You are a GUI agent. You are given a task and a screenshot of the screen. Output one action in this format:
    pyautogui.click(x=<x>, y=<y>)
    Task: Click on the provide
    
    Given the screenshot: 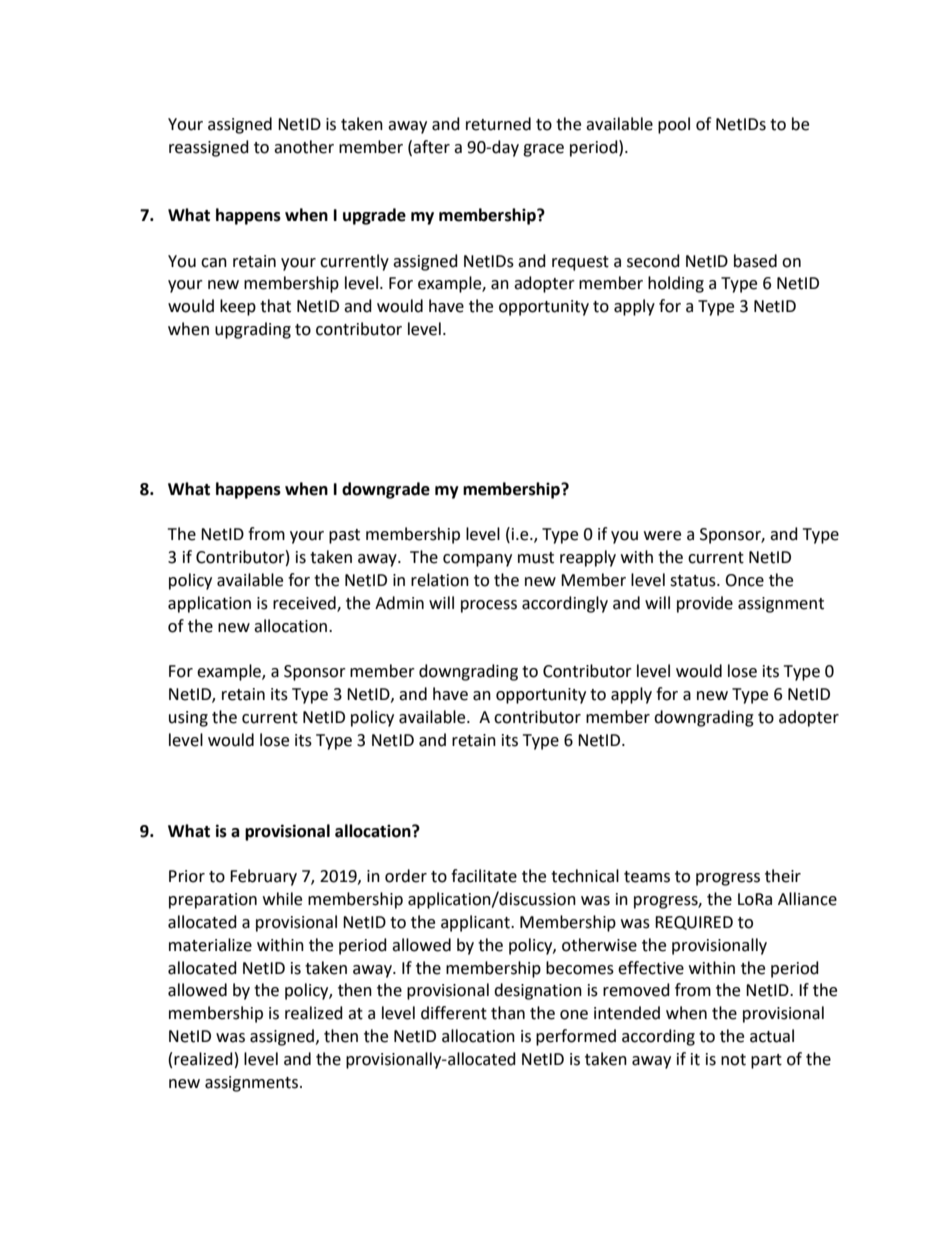 What is the action you would take?
    pyautogui.click(x=705, y=604)
